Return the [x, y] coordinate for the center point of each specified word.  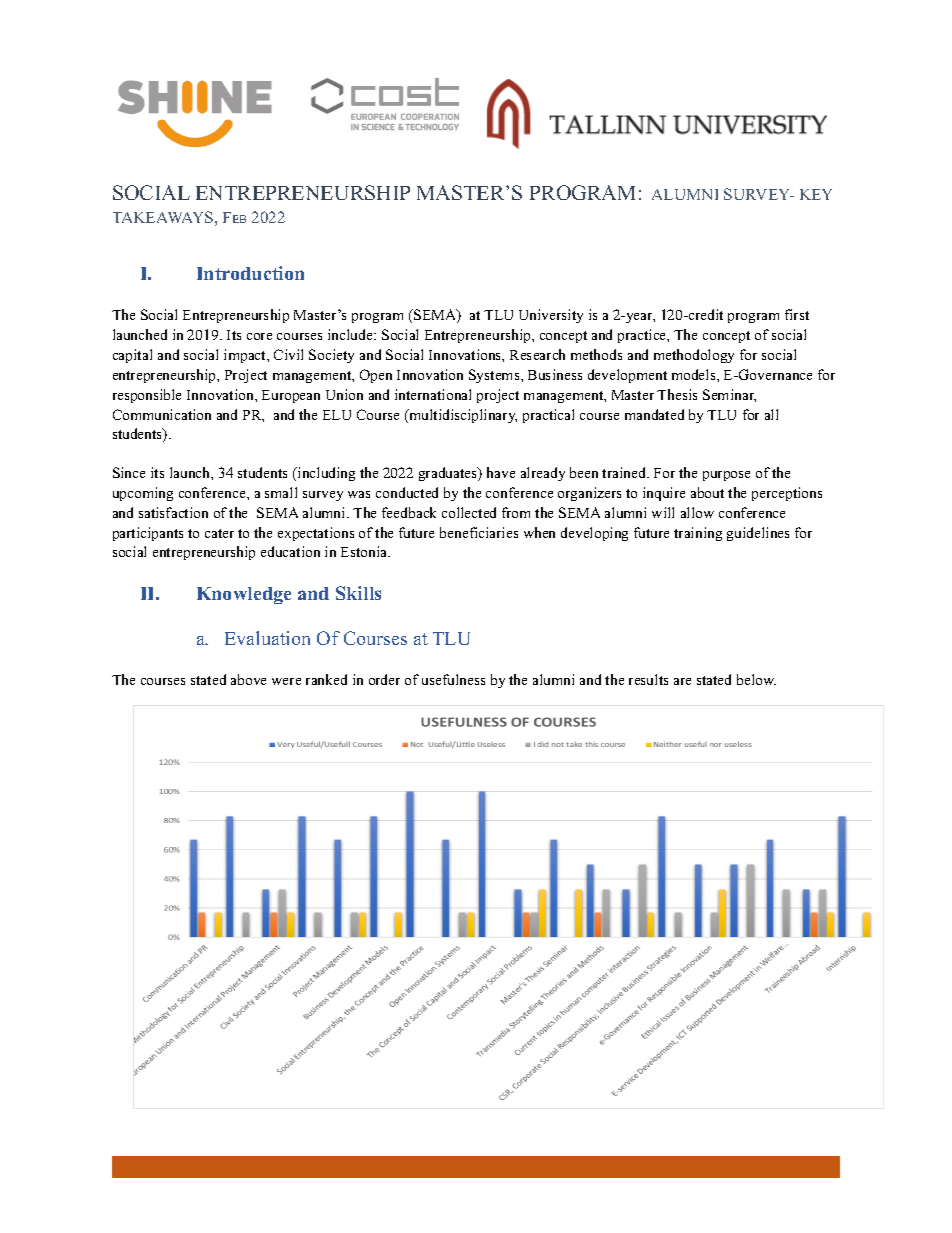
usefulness [453, 679]
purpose [726, 476]
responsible [147, 396]
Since [129, 472]
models [695, 374]
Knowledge [244, 595]
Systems [495, 376]
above [248, 679]
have [501, 472]
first [797, 314]
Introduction [250, 273]
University [551, 316]
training [698, 534]
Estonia [365, 551]
